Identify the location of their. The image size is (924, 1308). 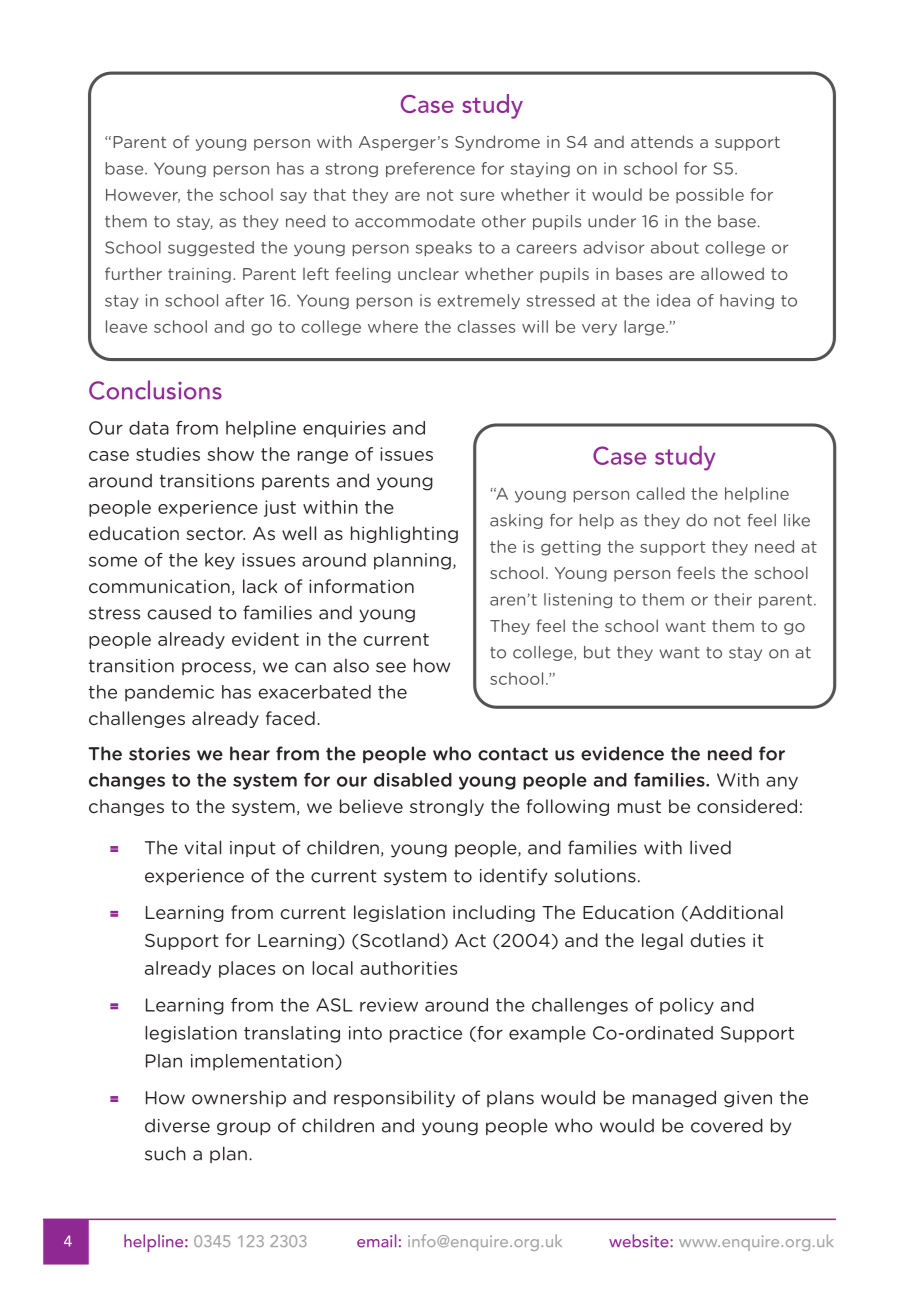
(733, 599).
